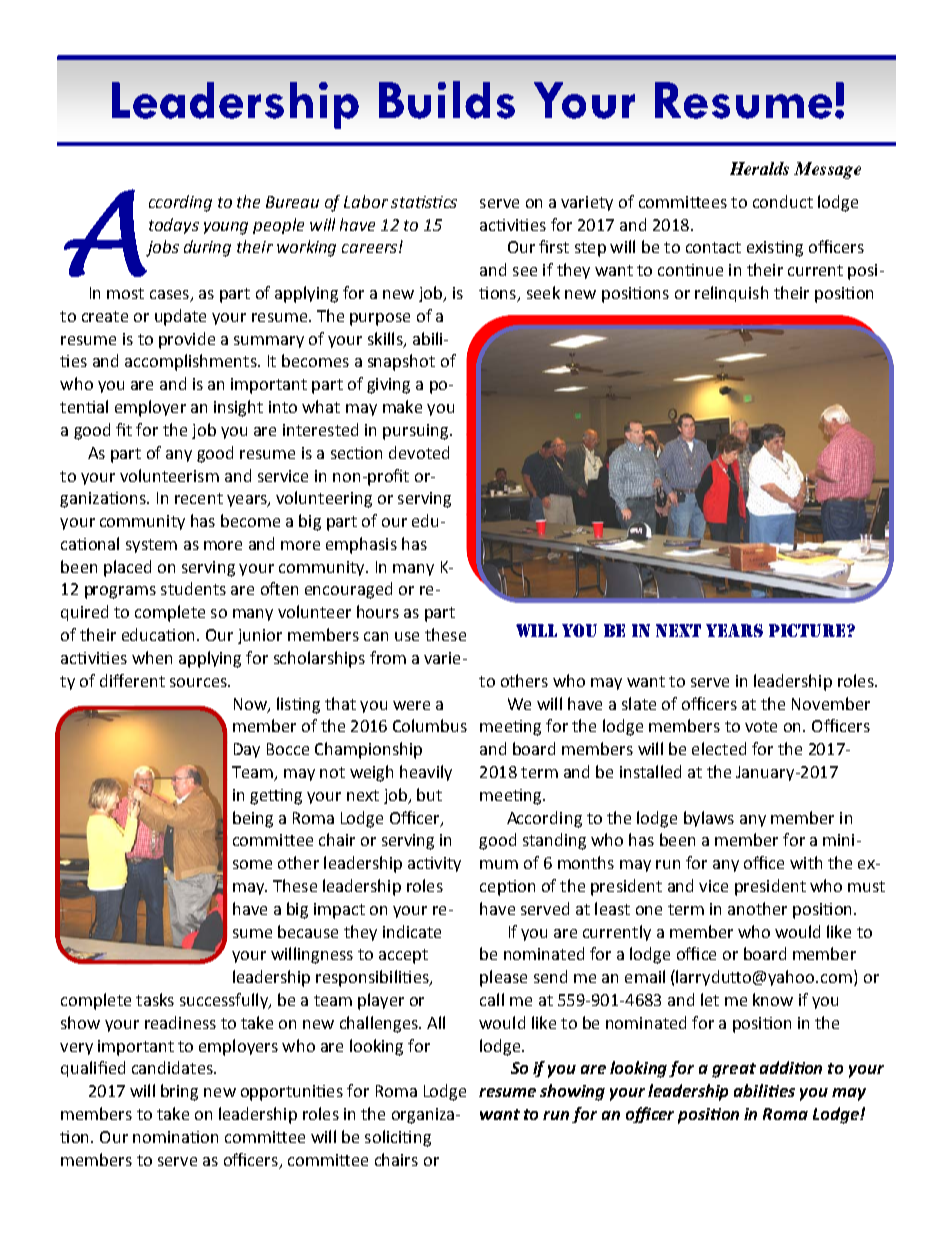 Image resolution: width=952 pixels, height=1233 pixels. Describe the element at coordinates (173, 1067) in the screenshot. I see `candidates` at that location.
